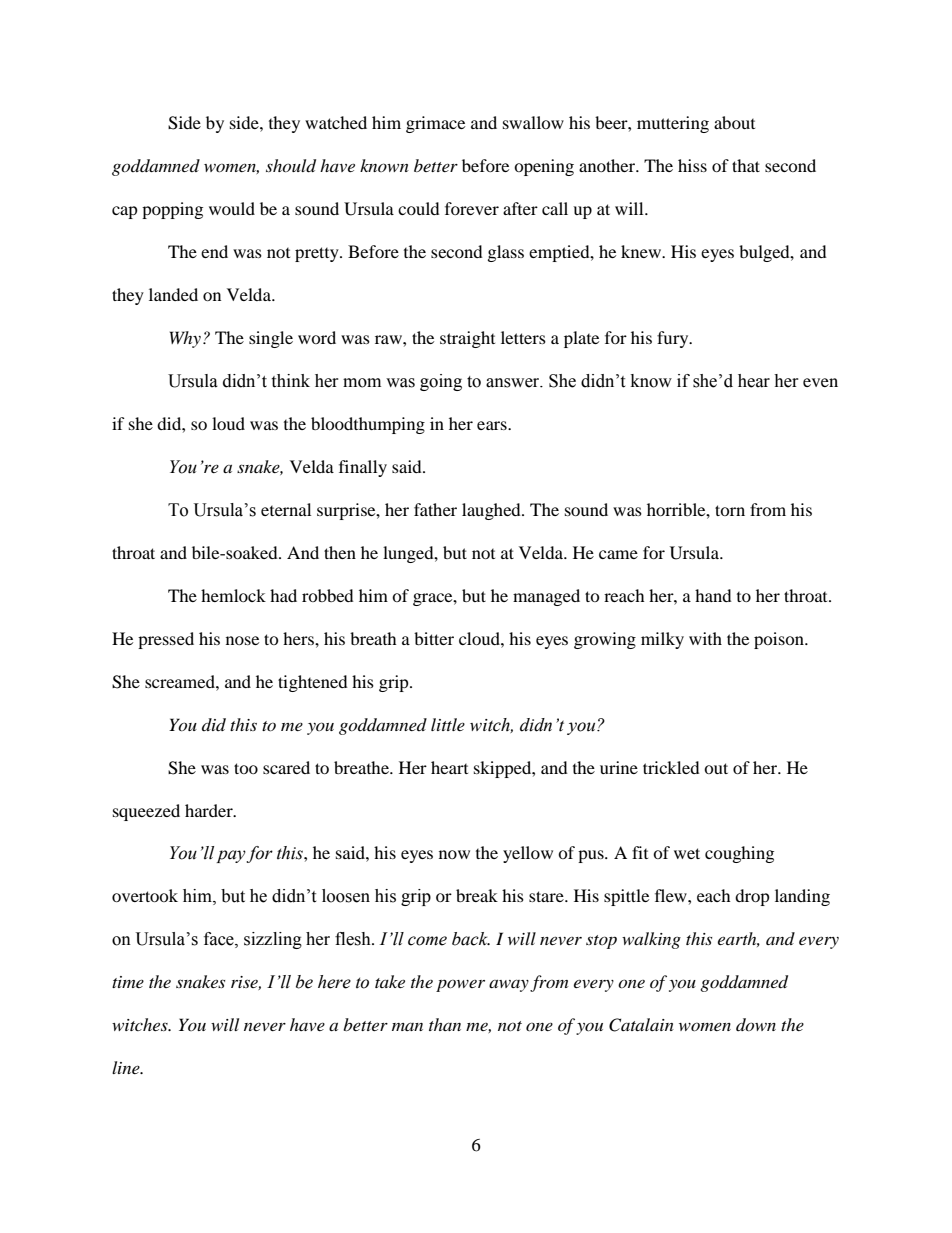 This screenshot has height=1233, width=952. I want to click on should, so click(291, 166).
